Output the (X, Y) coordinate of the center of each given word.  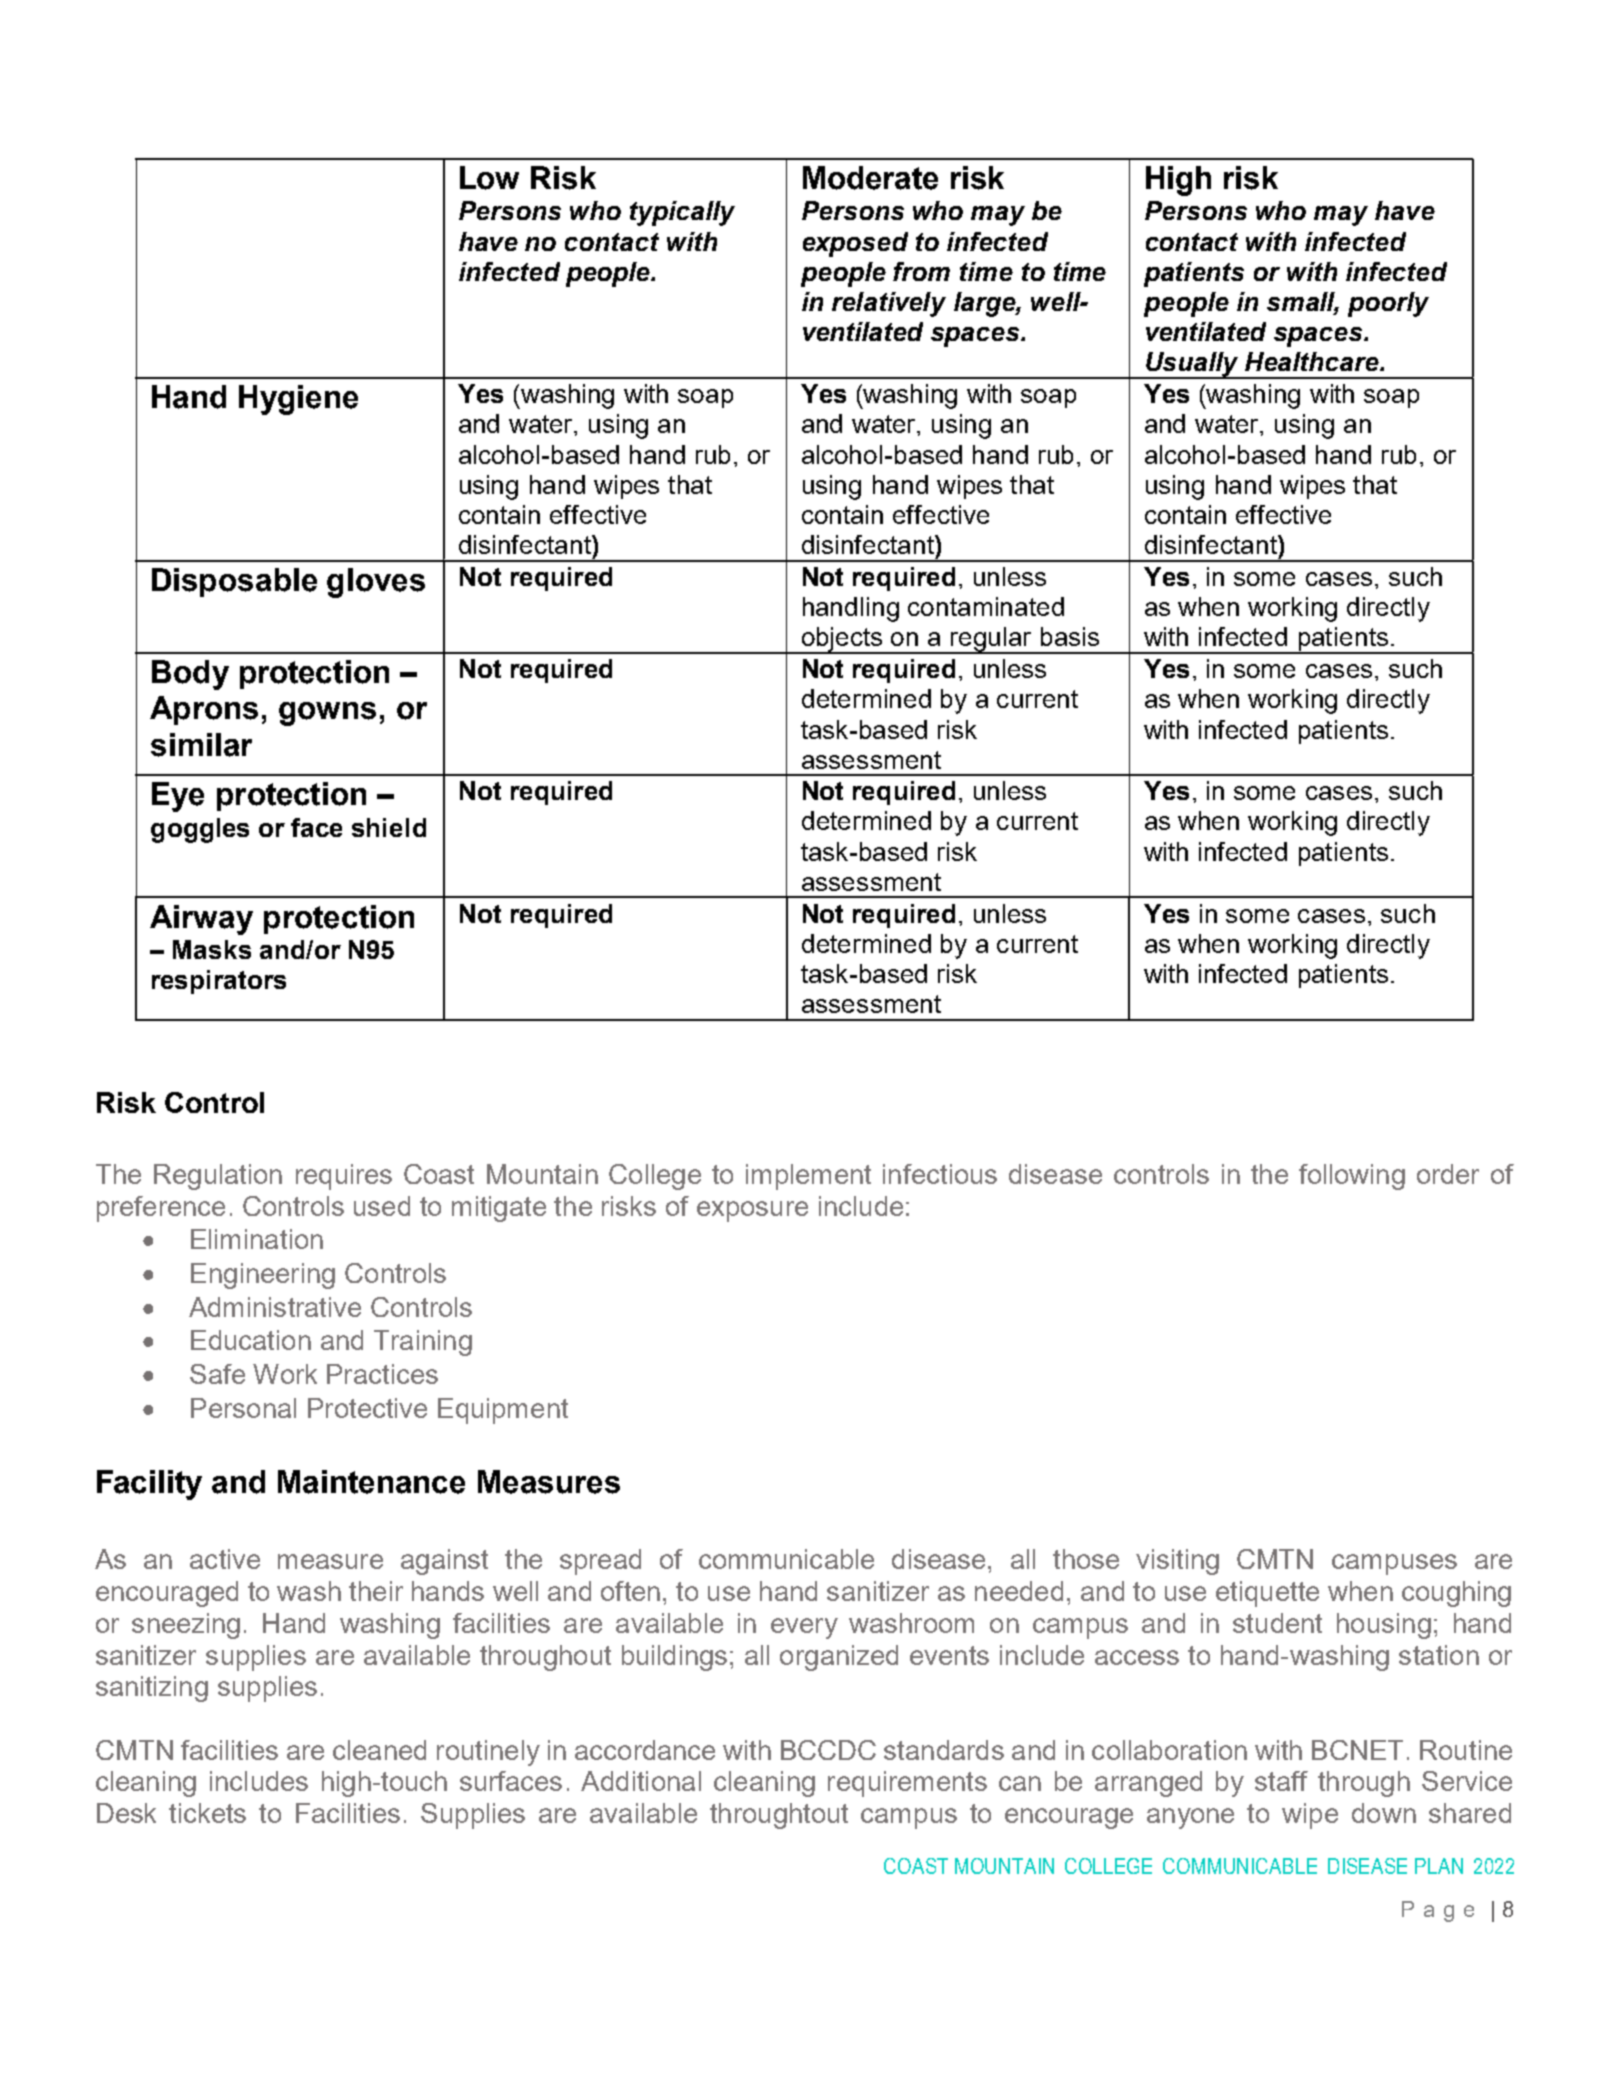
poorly (1388, 304)
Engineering (263, 1276)
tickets (207, 1813)
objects (842, 640)
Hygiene (298, 400)
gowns (327, 714)
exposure (752, 1211)
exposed (855, 244)
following (1352, 1177)
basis (1070, 636)
